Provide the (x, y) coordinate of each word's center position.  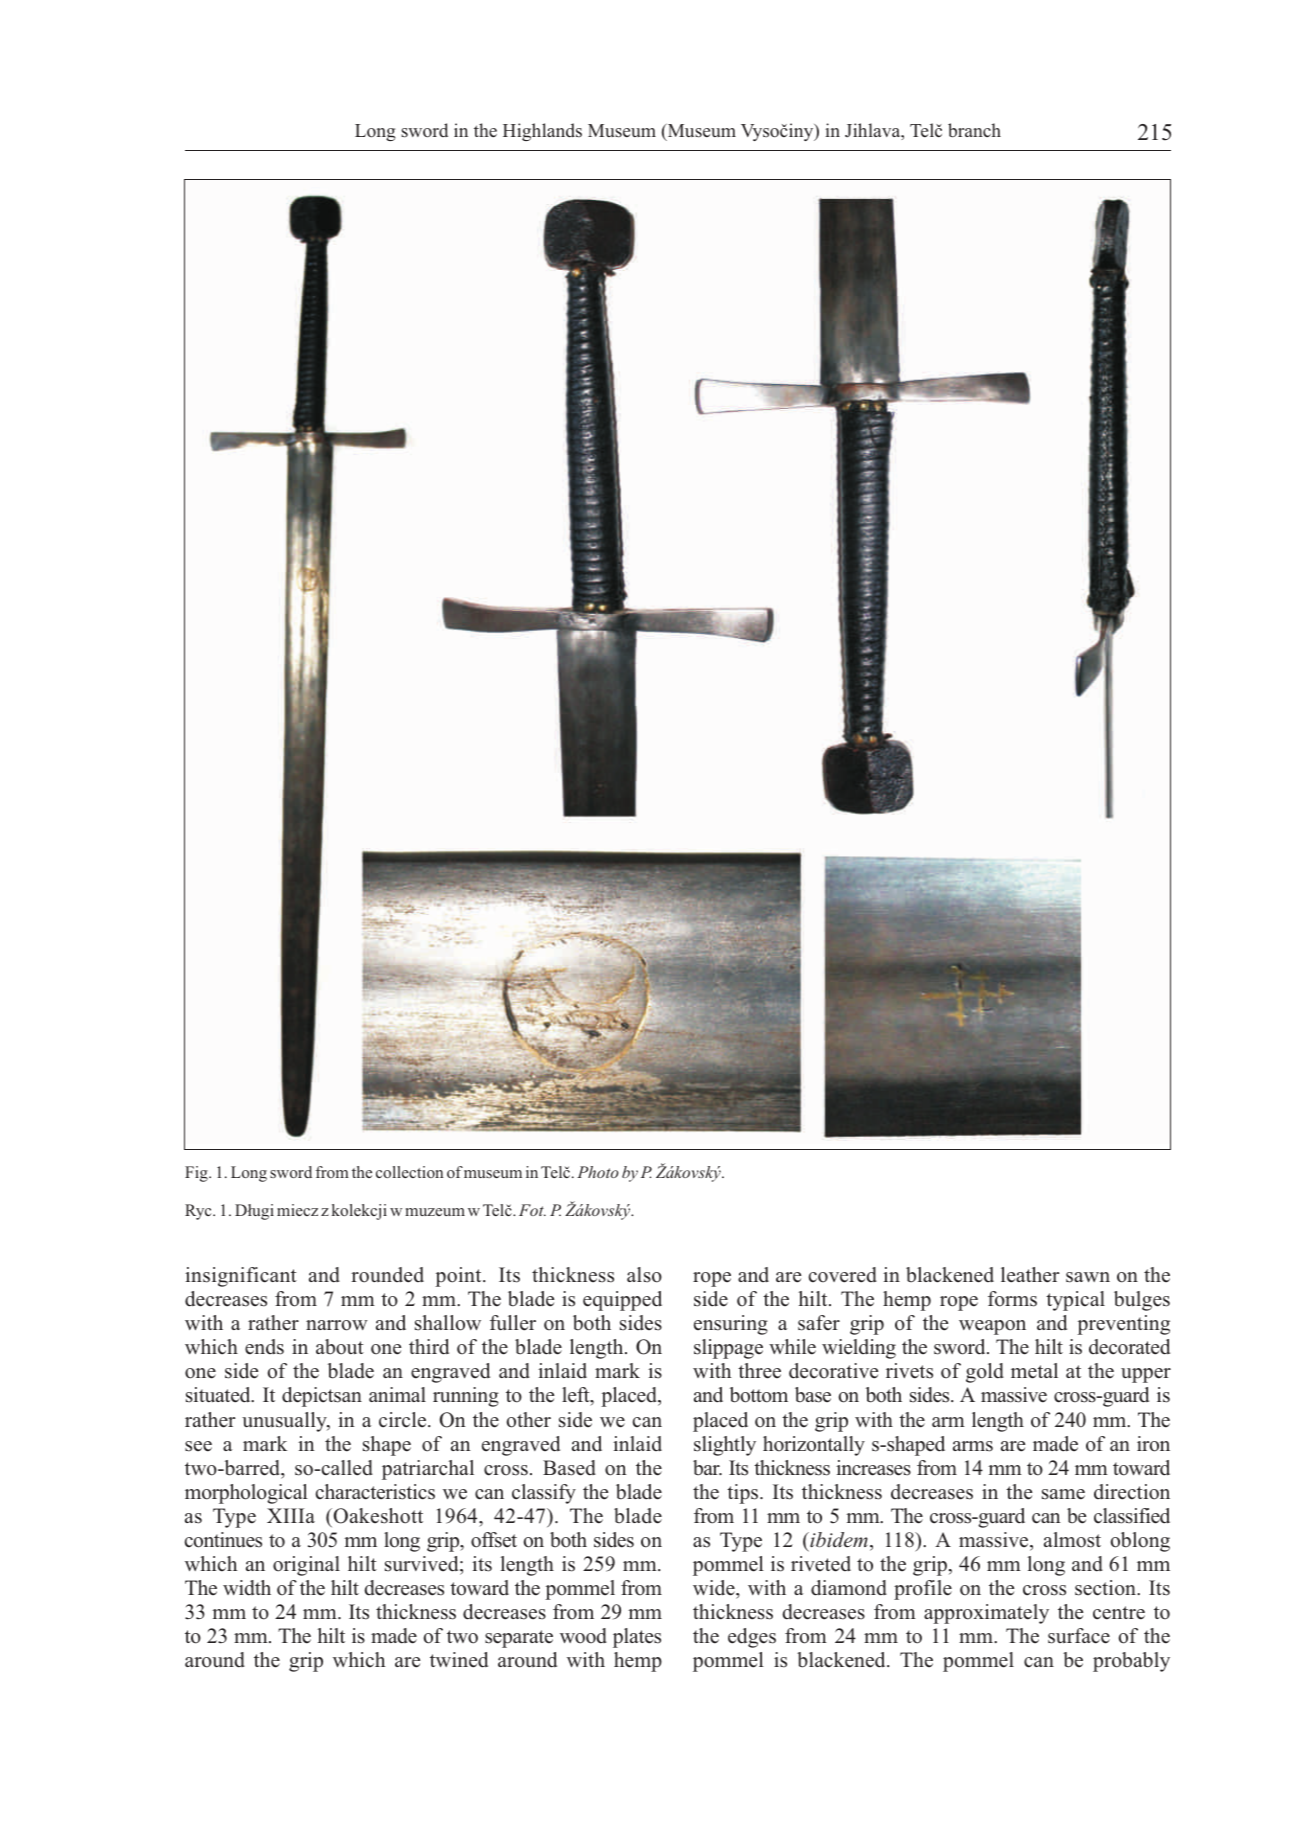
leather (1030, 1275)
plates (637, 1638)
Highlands (542, 132)
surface (1079, 1636)
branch (974, 130)
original (306, 1566)
